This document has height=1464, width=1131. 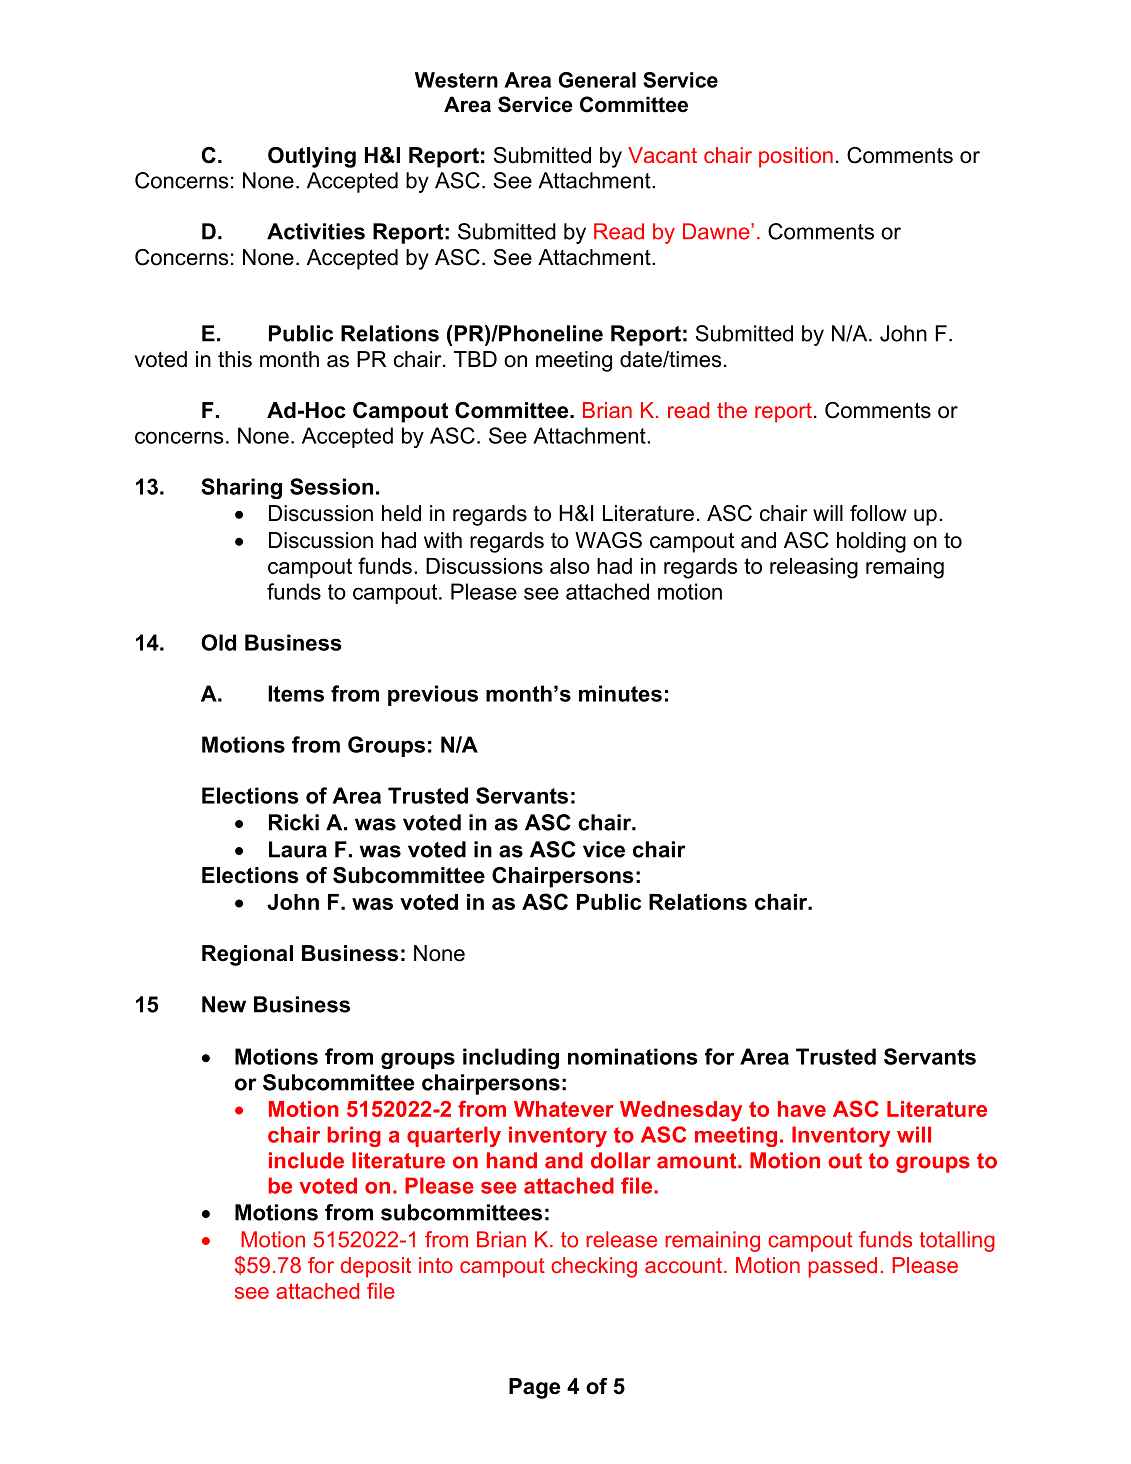 What do you see at coordinates (796, 157) in the document?
I see `position` at bounding box center [796, 157].
